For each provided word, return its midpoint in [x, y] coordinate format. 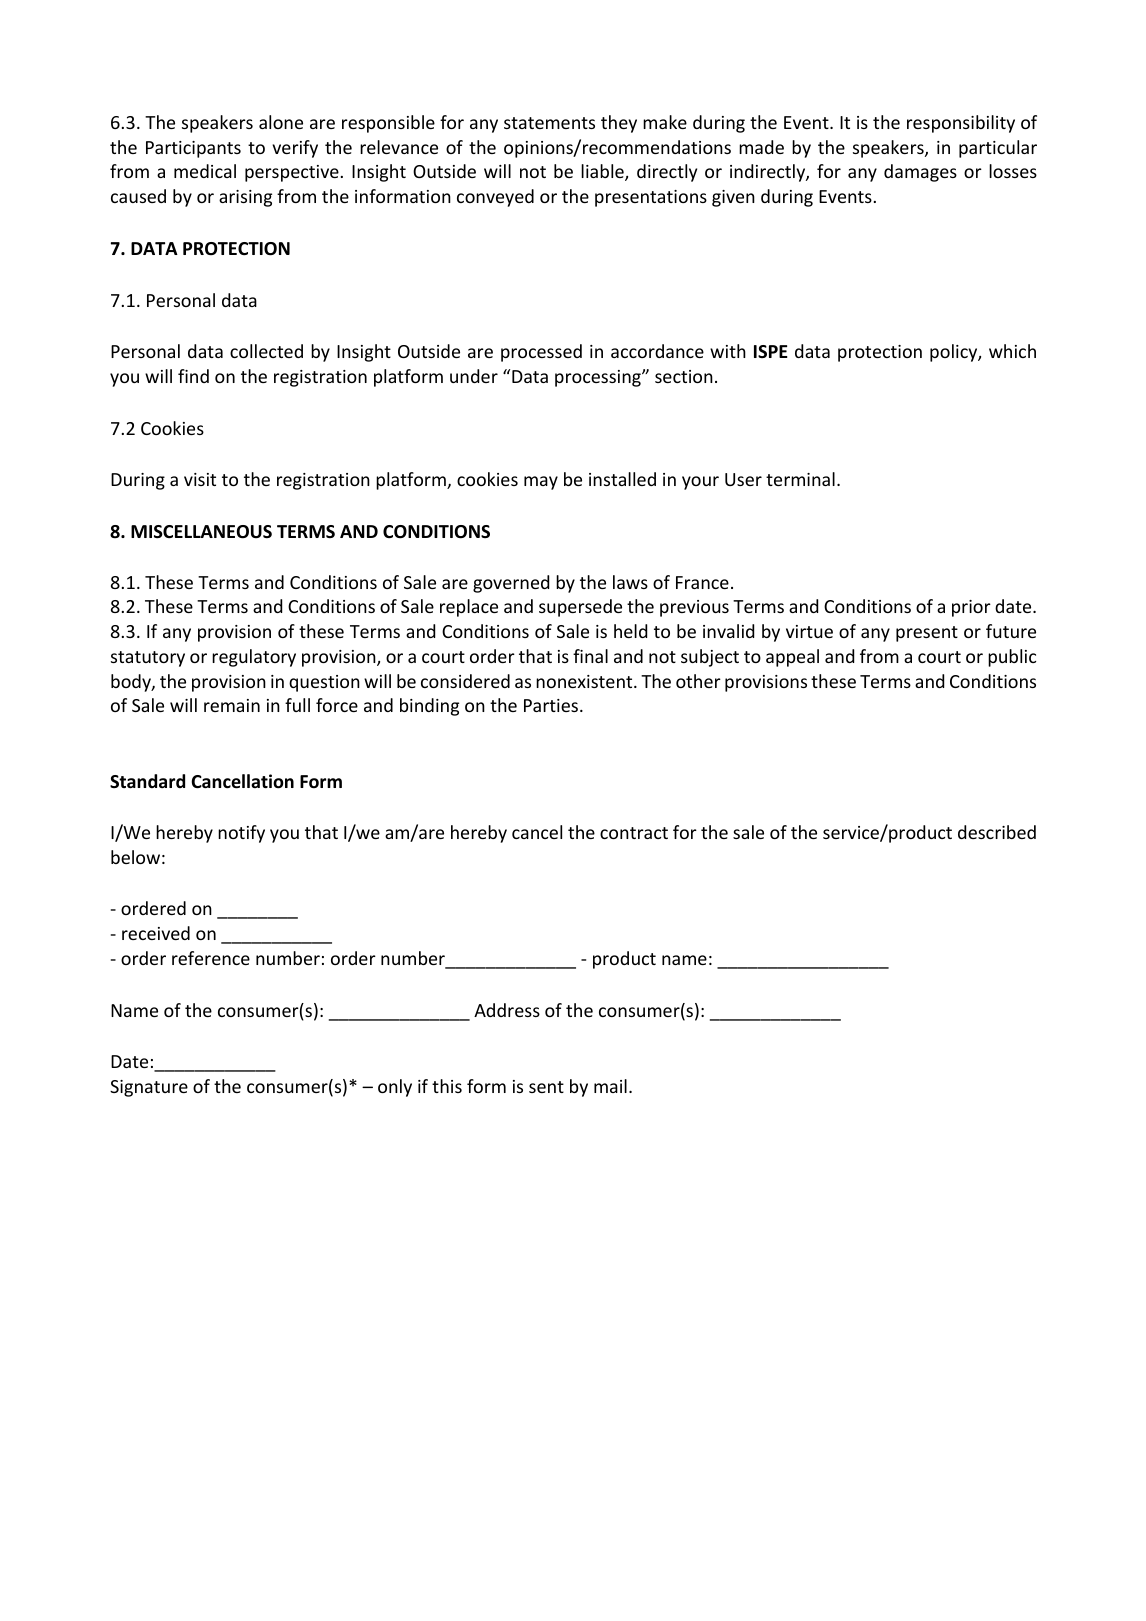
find [193, 376]
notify [241, 834]
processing [599, 378]
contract [634, 833]
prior [971, 608]
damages [920, 173]
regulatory [254, 658]
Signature [149, 1088]
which [1012, 351]
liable [603, 172]
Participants [193, 149]
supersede [580, 608]
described [997, 832]
